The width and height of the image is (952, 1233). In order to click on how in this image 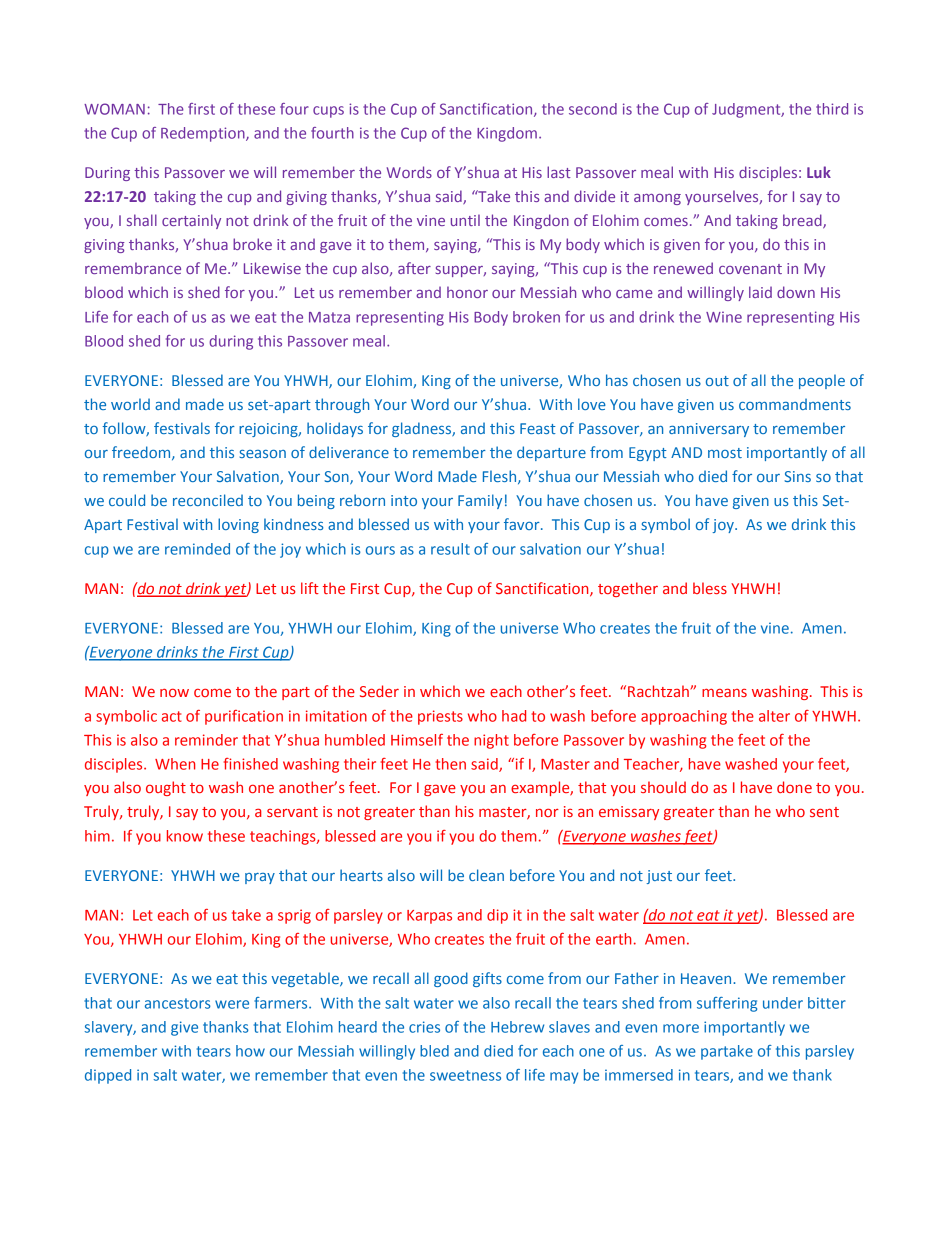, I will do `click(250, 1051)`.
